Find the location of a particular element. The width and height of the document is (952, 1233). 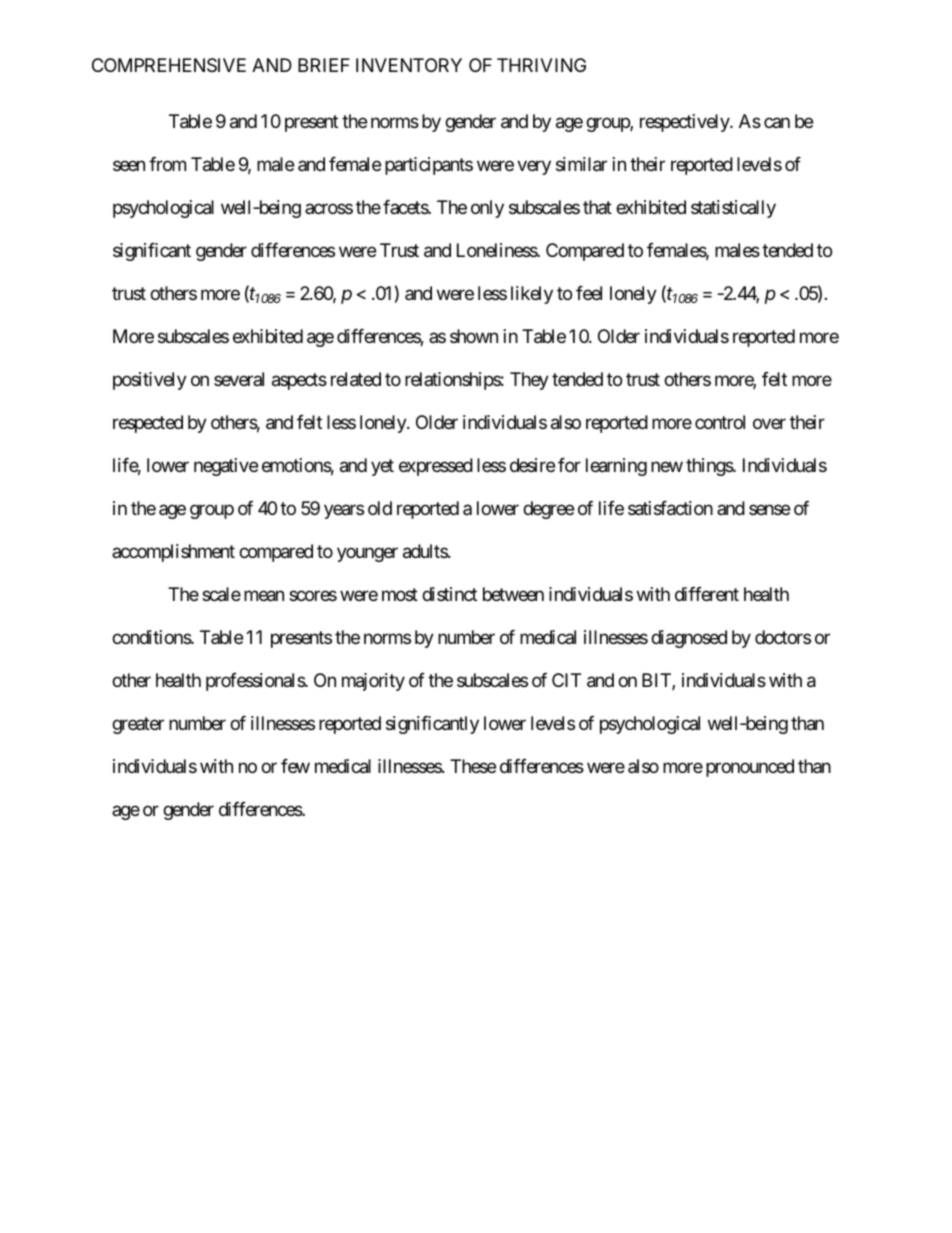

respected is located at coordinates (148, 424).
